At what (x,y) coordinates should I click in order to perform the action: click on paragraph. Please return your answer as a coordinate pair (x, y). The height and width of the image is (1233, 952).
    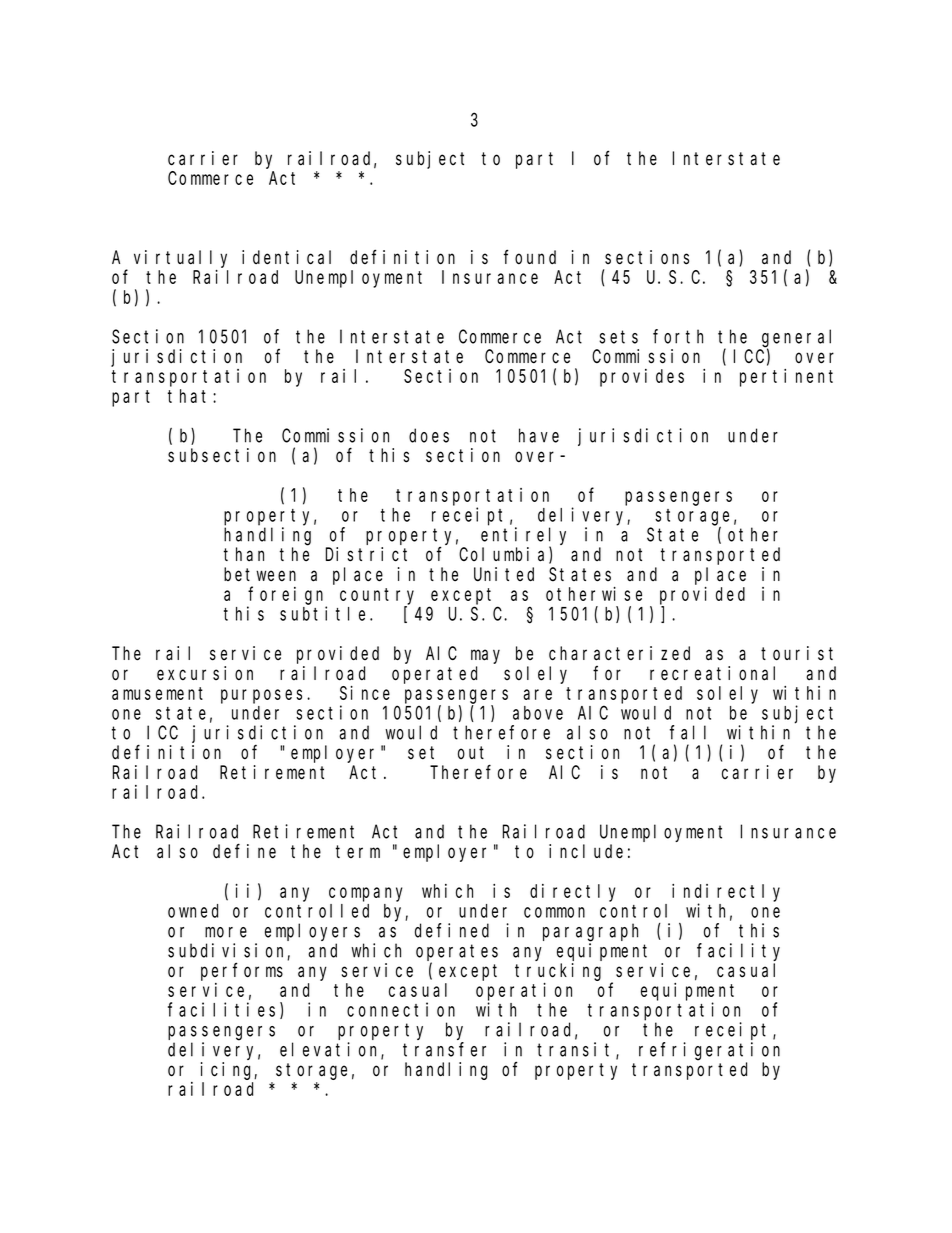
    Looking at the image, I should click on (590, 932).
